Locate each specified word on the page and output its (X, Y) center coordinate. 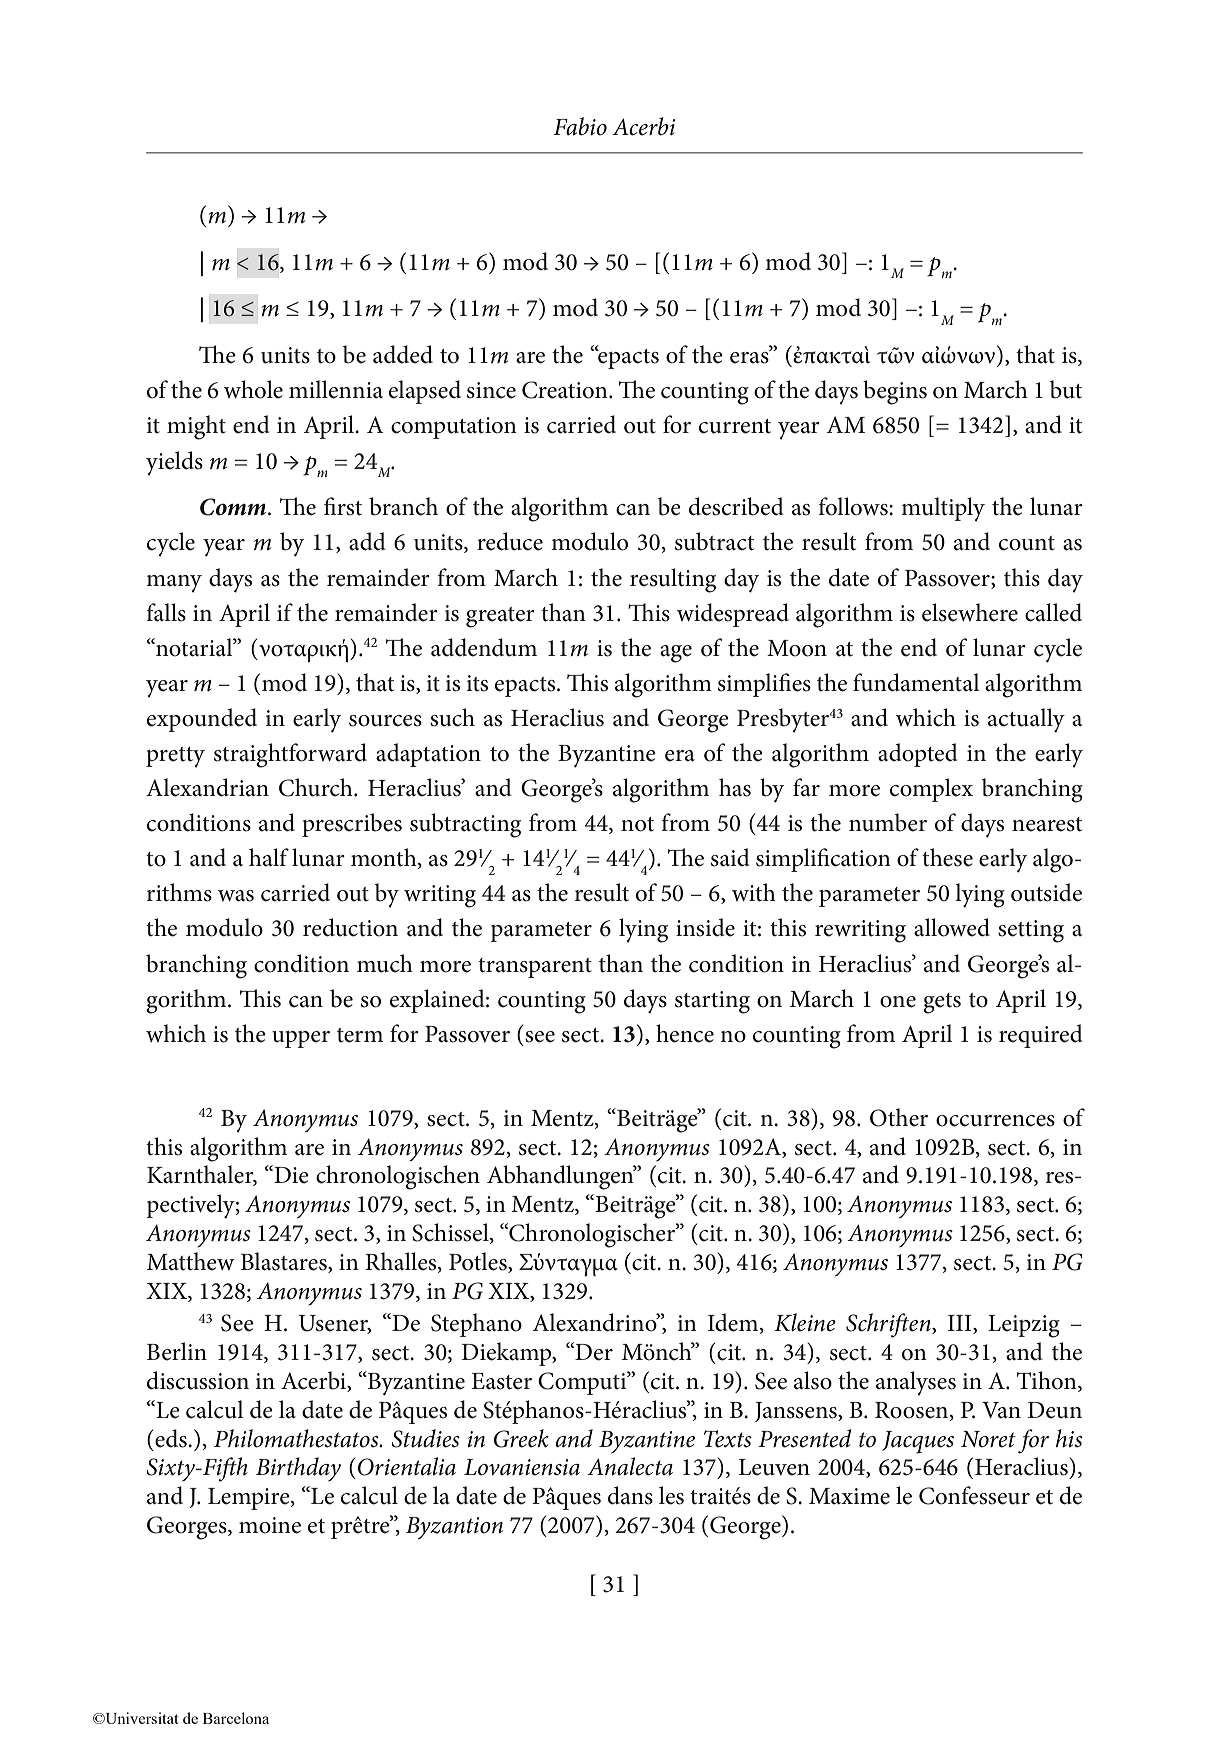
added (403, 354)
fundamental (916, 682)
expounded (202, 720)
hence (685, 1033)
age (676, 654)
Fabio (580, 126)
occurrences (995, 1121)
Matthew (191, 1261)
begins (895, 392)
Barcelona (236, 1718)
